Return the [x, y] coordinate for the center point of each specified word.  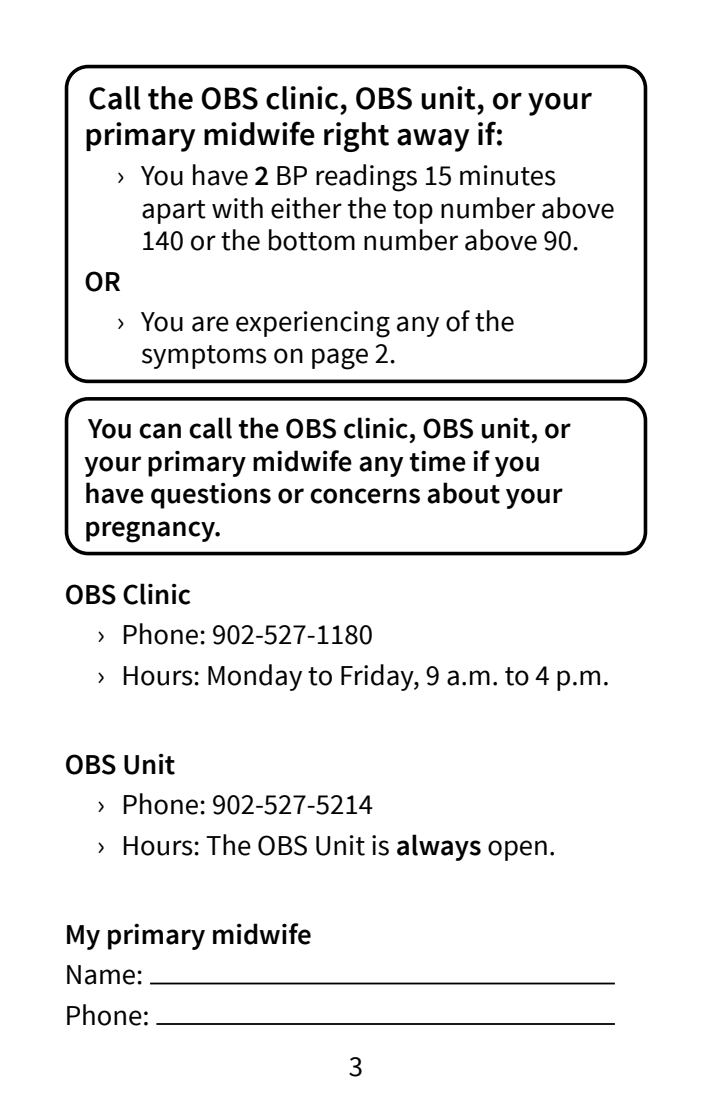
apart [174, 212]
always [439, 847]
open [517, 850]
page [340, 359]
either [306, 208]
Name [102, 975]
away [433, 140]
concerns [365, 496]
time [437, 461]
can [160, 431]
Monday [255, 677]
